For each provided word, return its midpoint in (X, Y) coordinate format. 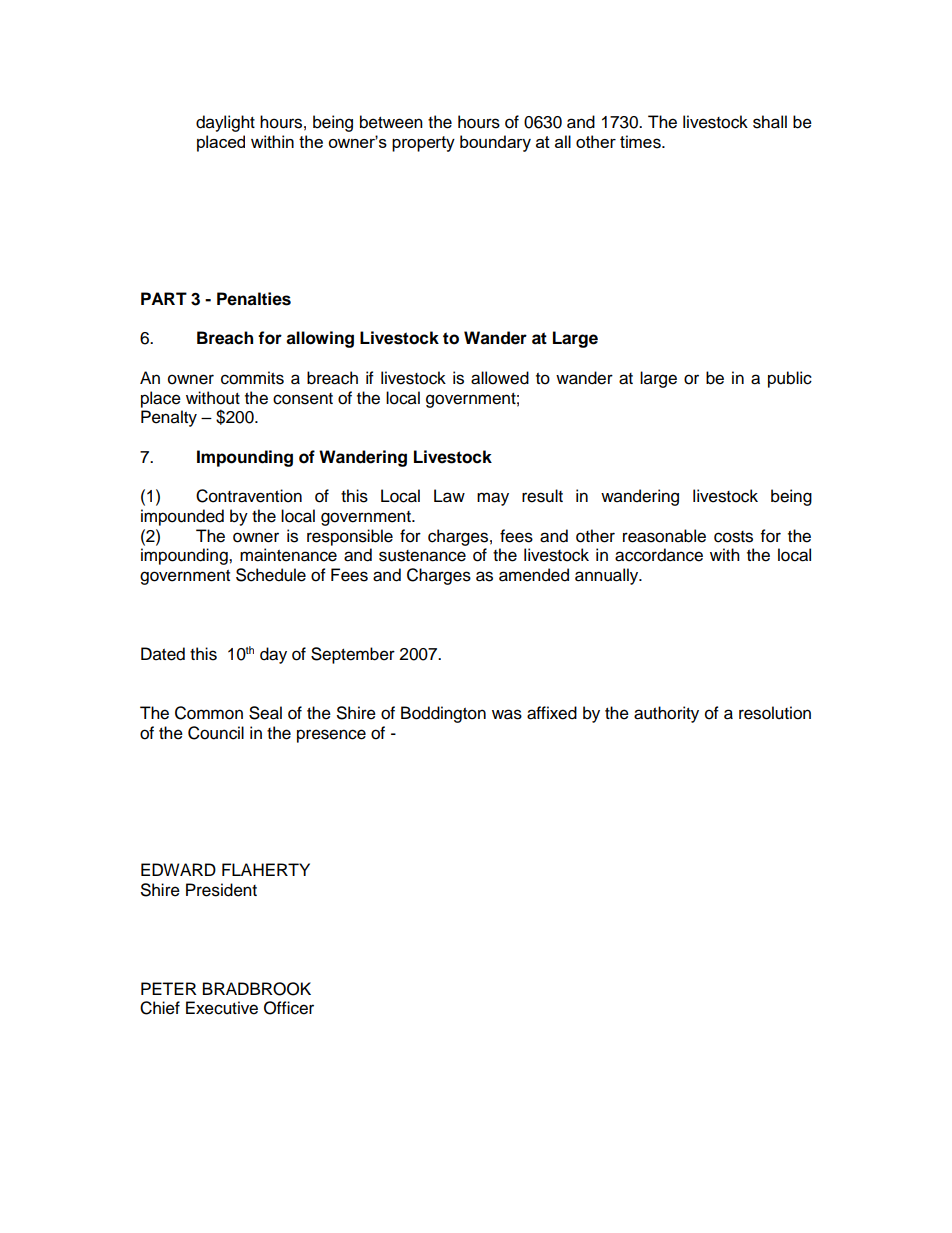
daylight (225, 123)
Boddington (443, 714)
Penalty (169, 418)
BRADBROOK (257, 989)
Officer (289, 1008)
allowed (500, 378)
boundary (495, 143)
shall (770, 122)
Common (209, 713)
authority (666, 714)
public (790, 379)
